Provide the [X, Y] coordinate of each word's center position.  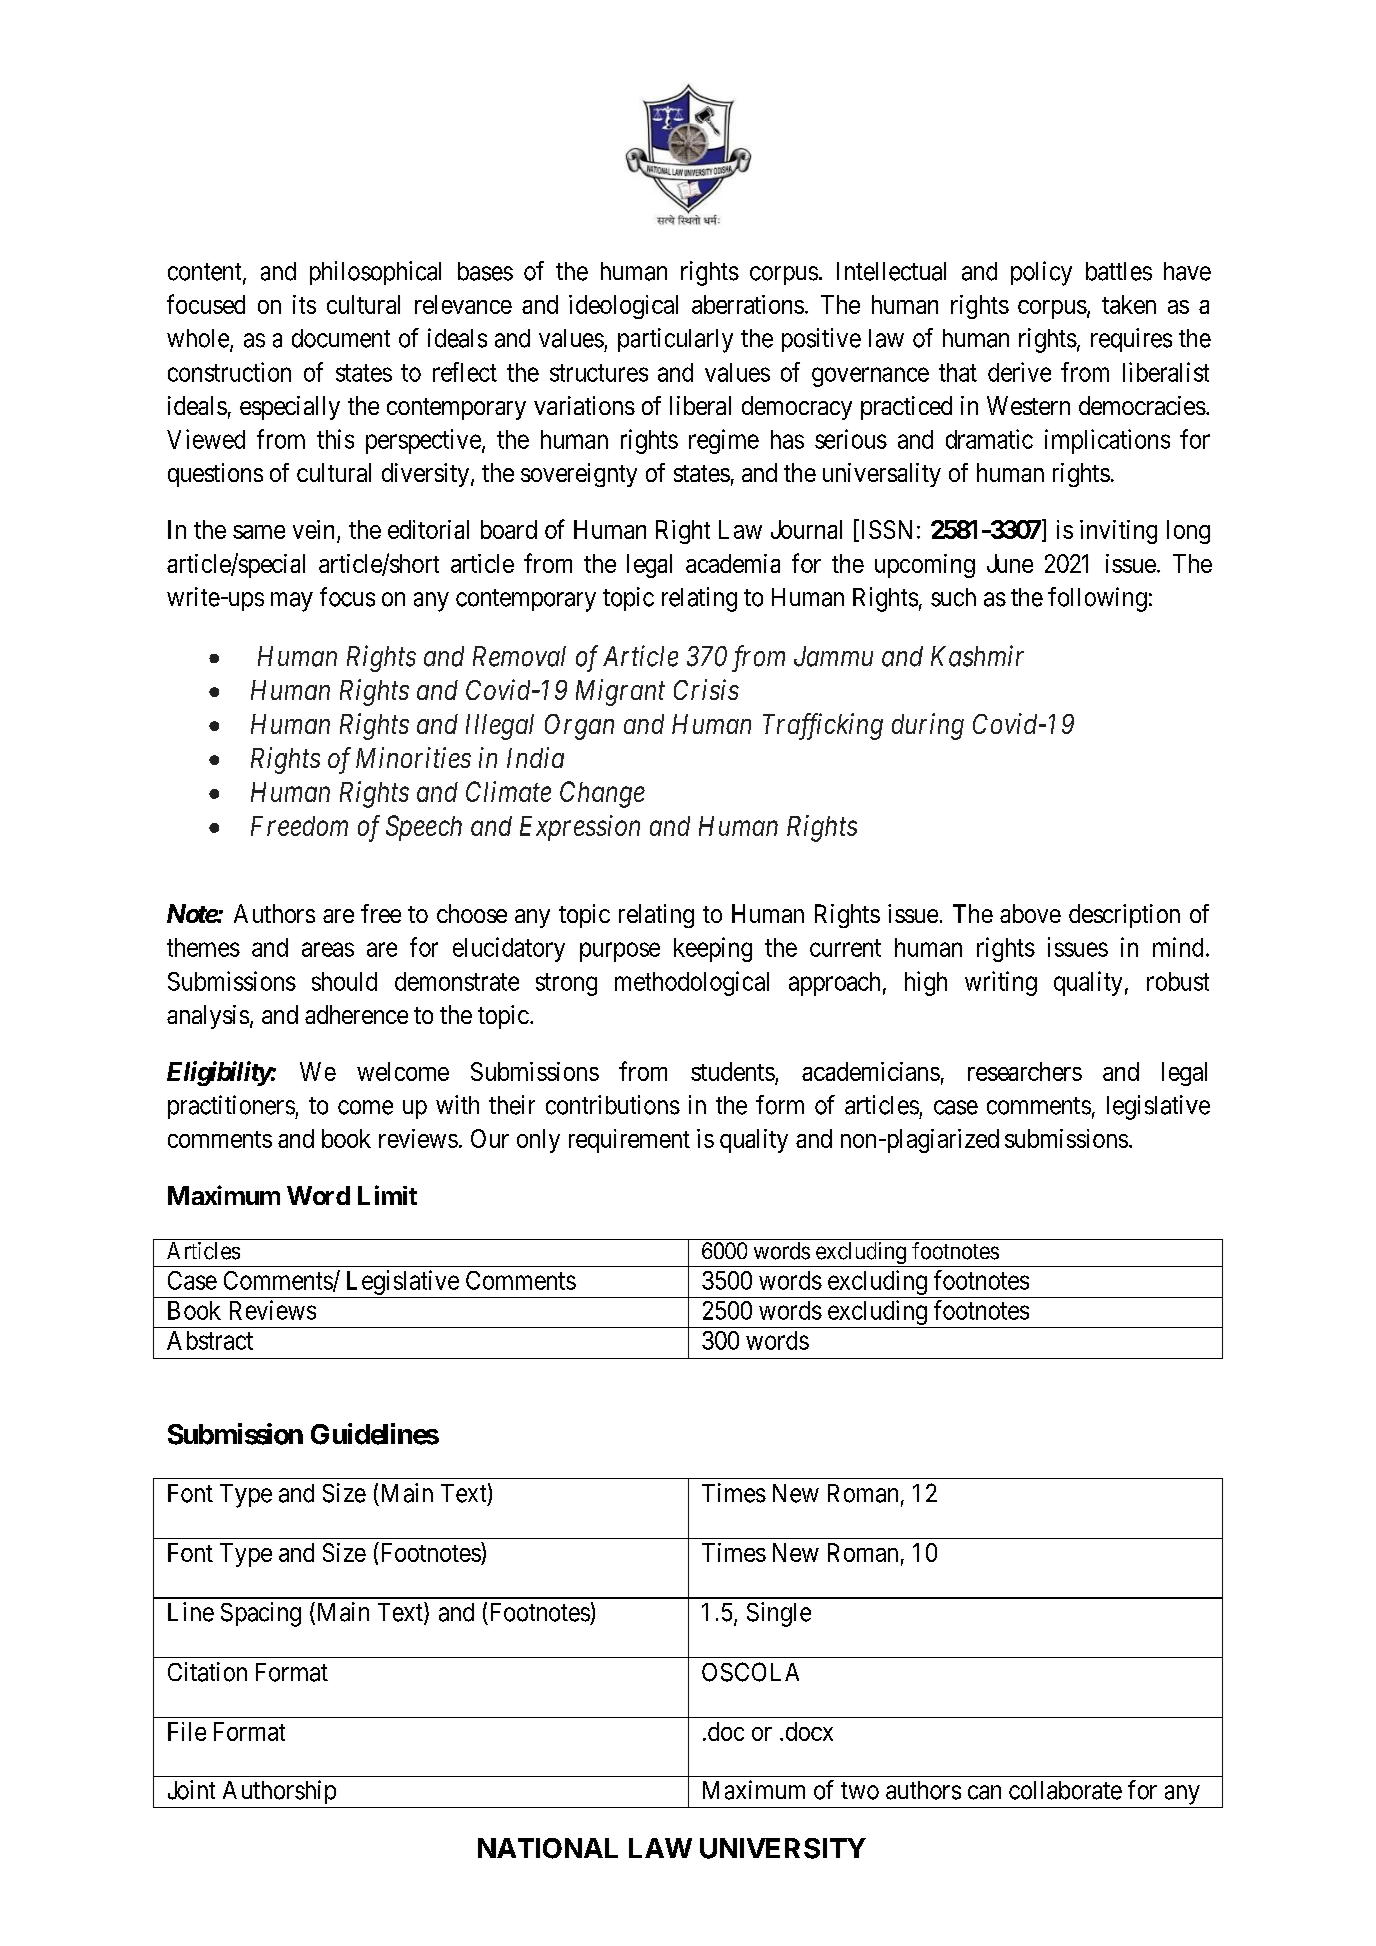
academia [733, 563]
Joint [191, 1790]
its [304, 304]
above [1030, 913]
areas [328, 949]
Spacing [261, 1614]
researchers [1025, 1071]
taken [1129, 304]
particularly [675, 340]
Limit [387, 1195]
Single [779, 1614]
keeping [713, 949]
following [1097, 599]
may [292, 602]
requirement [629, 1141]
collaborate [1065, 1790]
